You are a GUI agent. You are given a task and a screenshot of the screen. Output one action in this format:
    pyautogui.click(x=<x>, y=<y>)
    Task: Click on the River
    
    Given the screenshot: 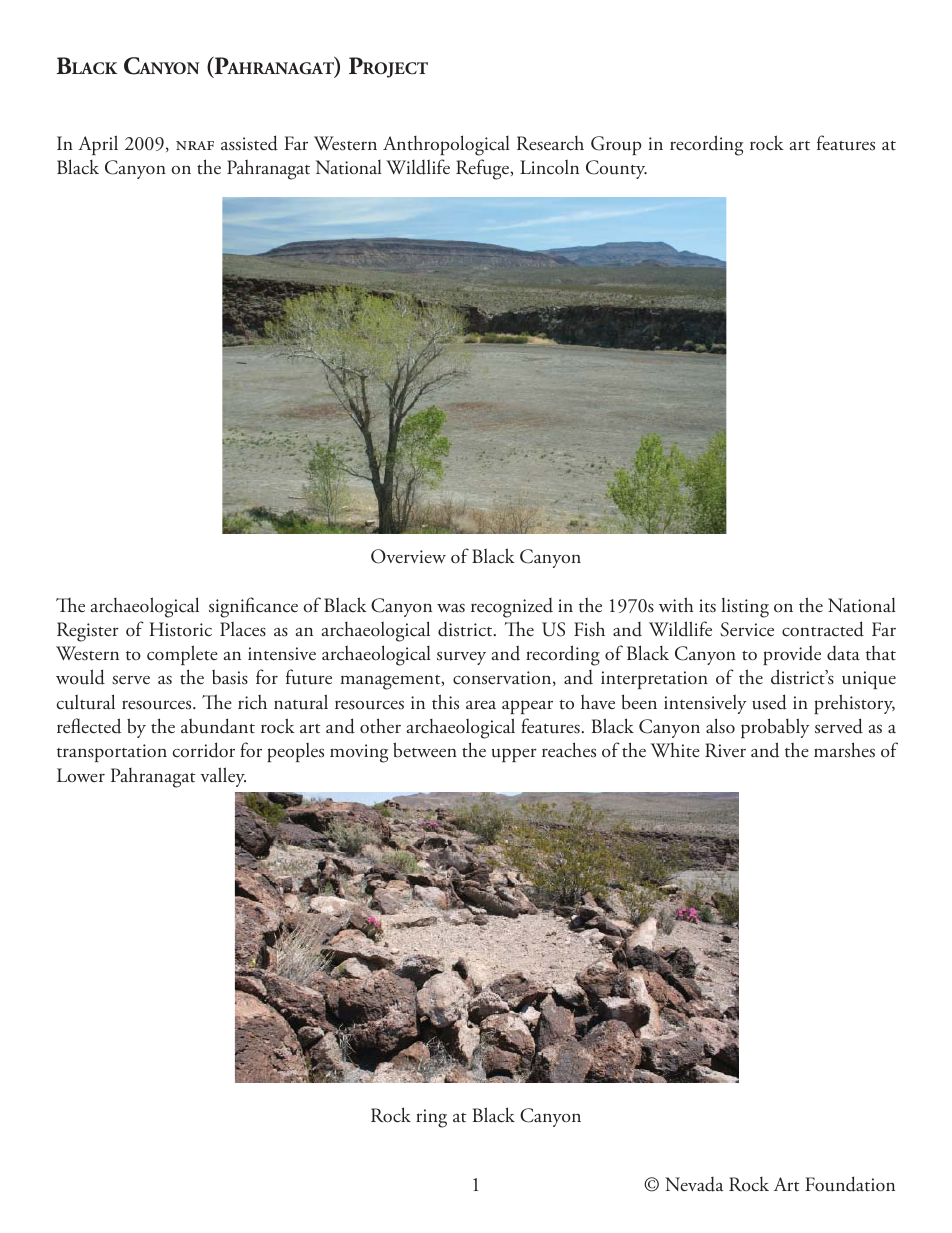 What is the action you would take?
    pyautogui.click(x=725, y=750)
